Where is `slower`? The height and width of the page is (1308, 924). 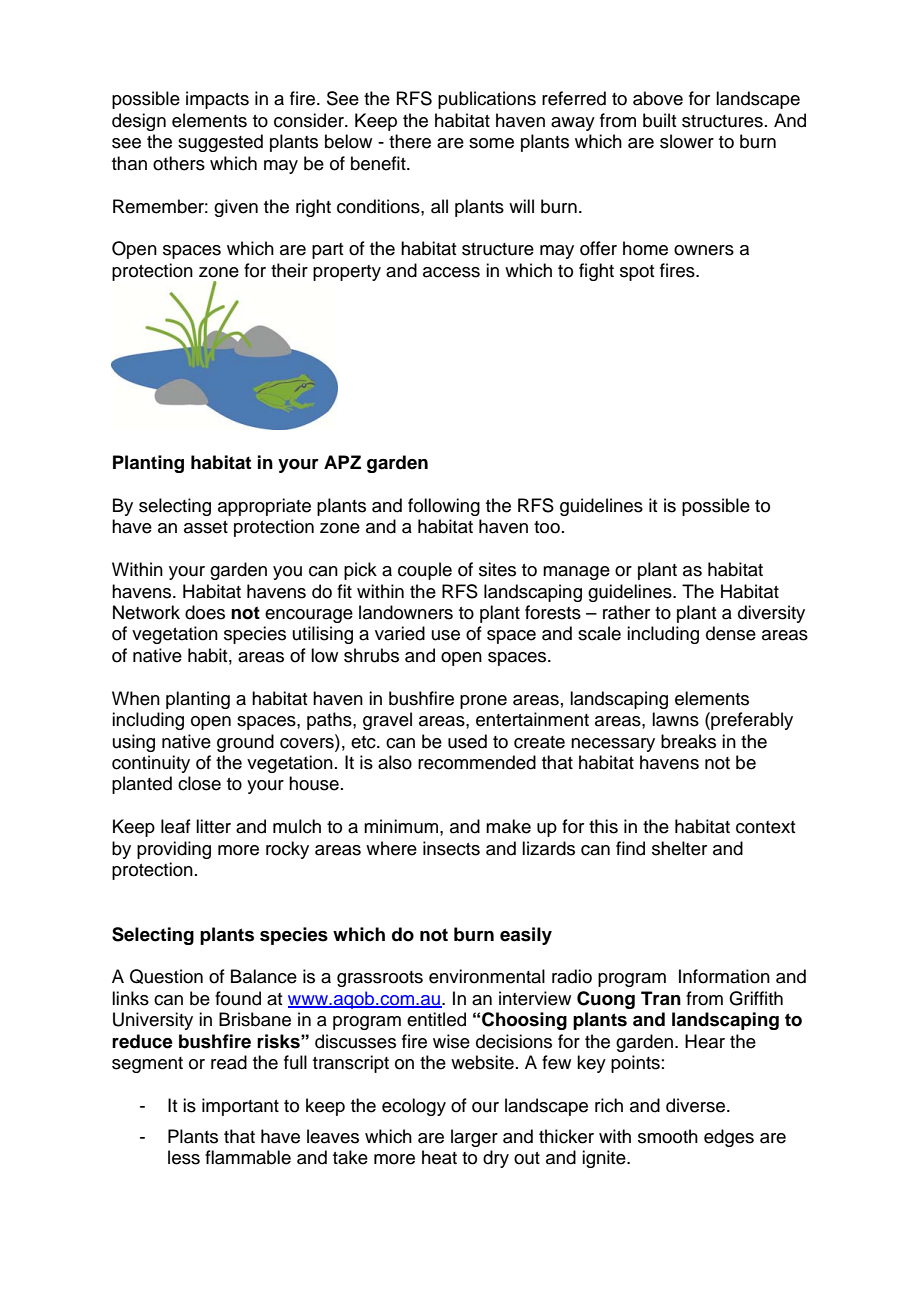
slower is located at coordinates (687, 141).
